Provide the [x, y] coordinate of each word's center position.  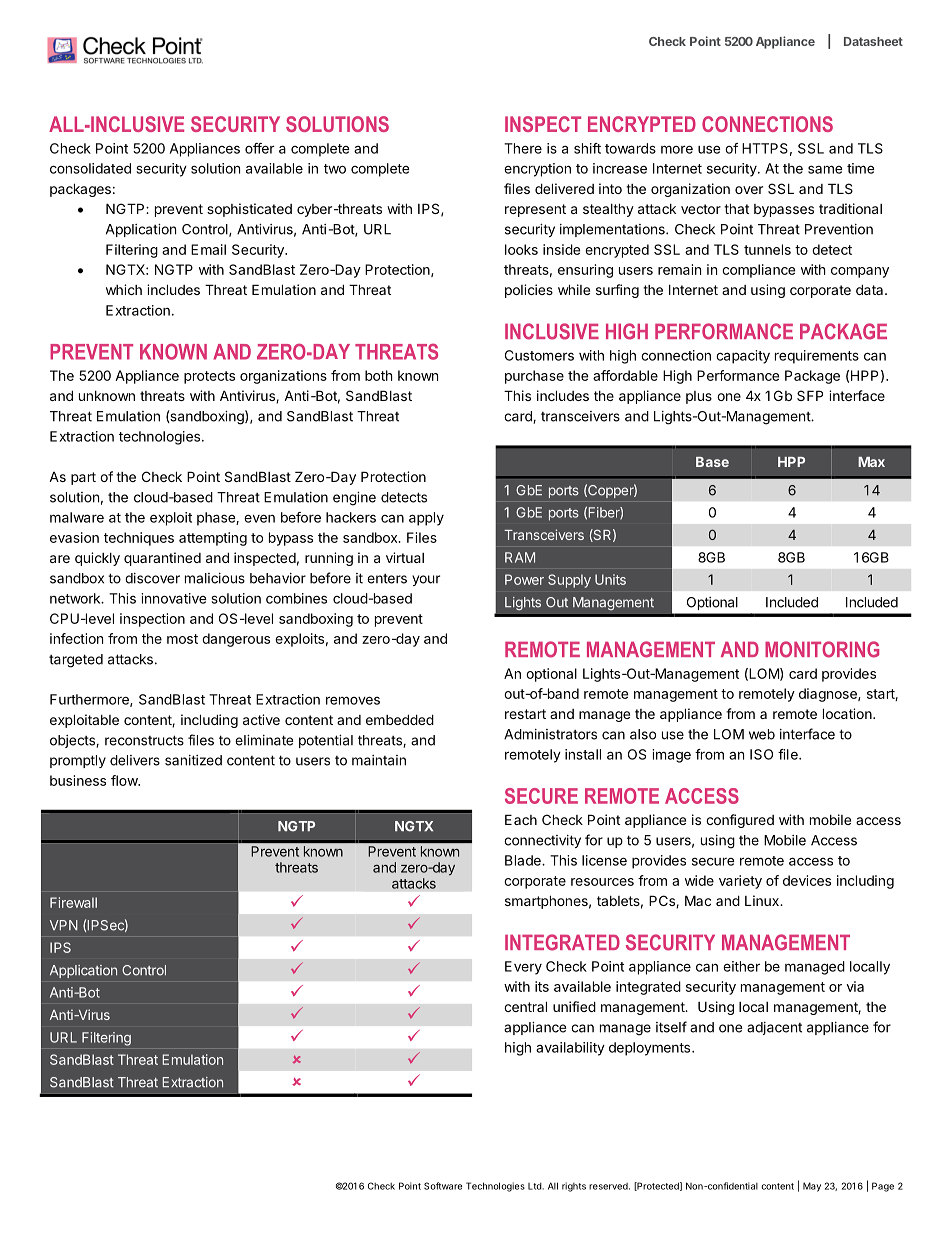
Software [443, 1186]
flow [125, 780]
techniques [139, 539]
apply [426, 519]
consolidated [90, 168]
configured [740, 821]
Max [871, 462]
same [825, 169]
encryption [537, 170]
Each [521, 819]
